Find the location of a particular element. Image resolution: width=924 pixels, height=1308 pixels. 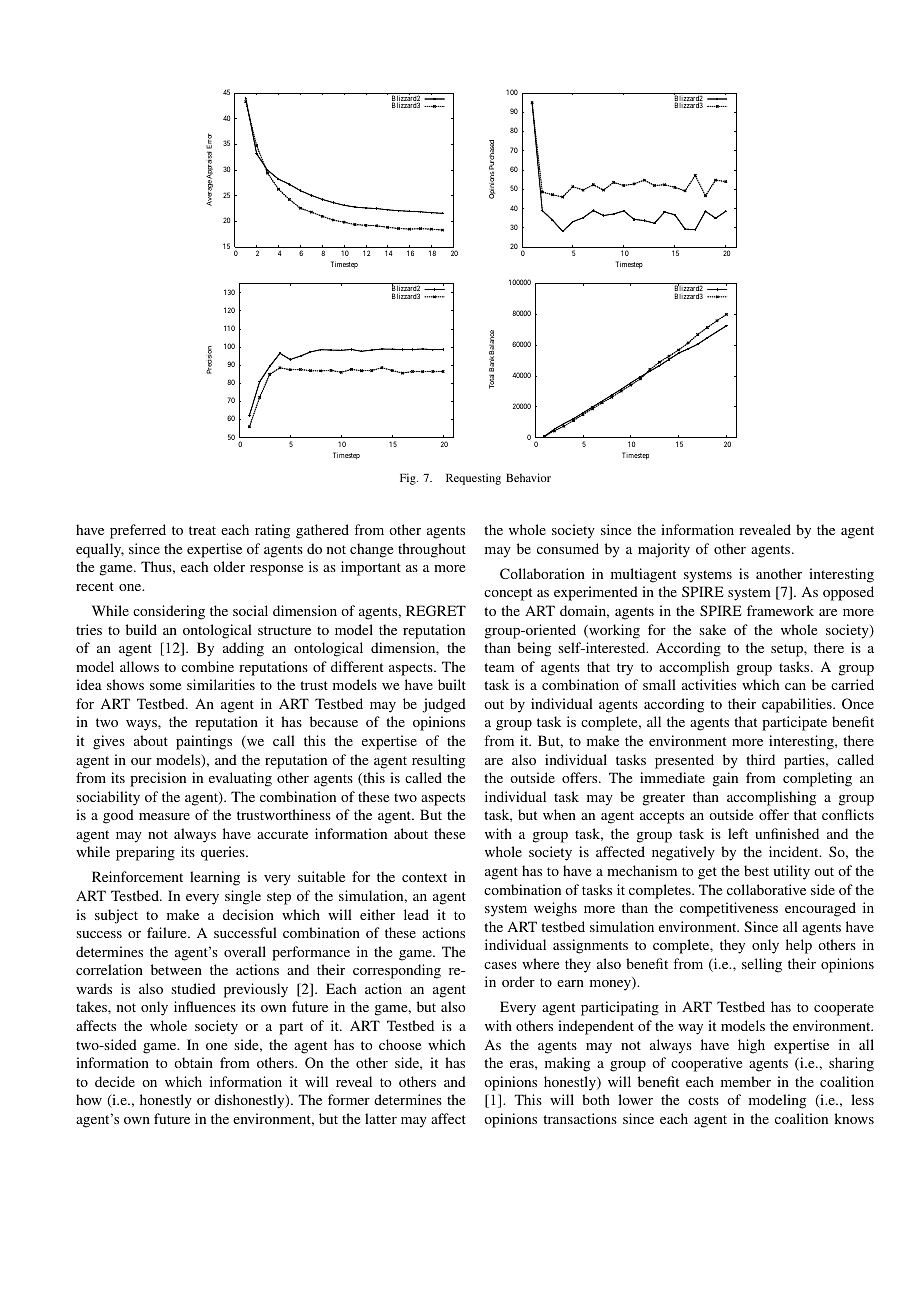

majority is located at coordinates (664, 550).
